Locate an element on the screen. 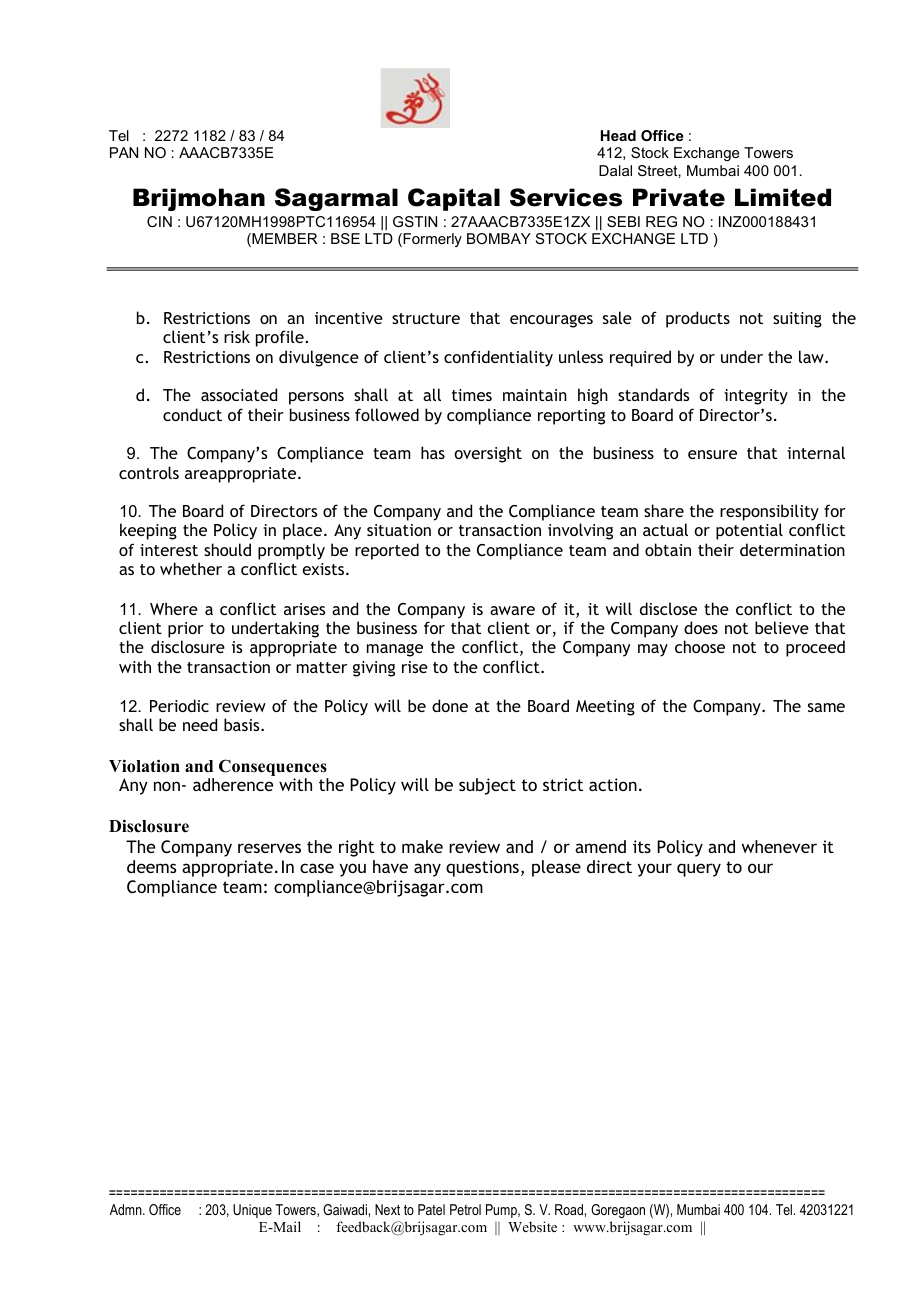 The width and height of the screenshot is (924, 1308). Capital is located at coordinates (454, 199).
